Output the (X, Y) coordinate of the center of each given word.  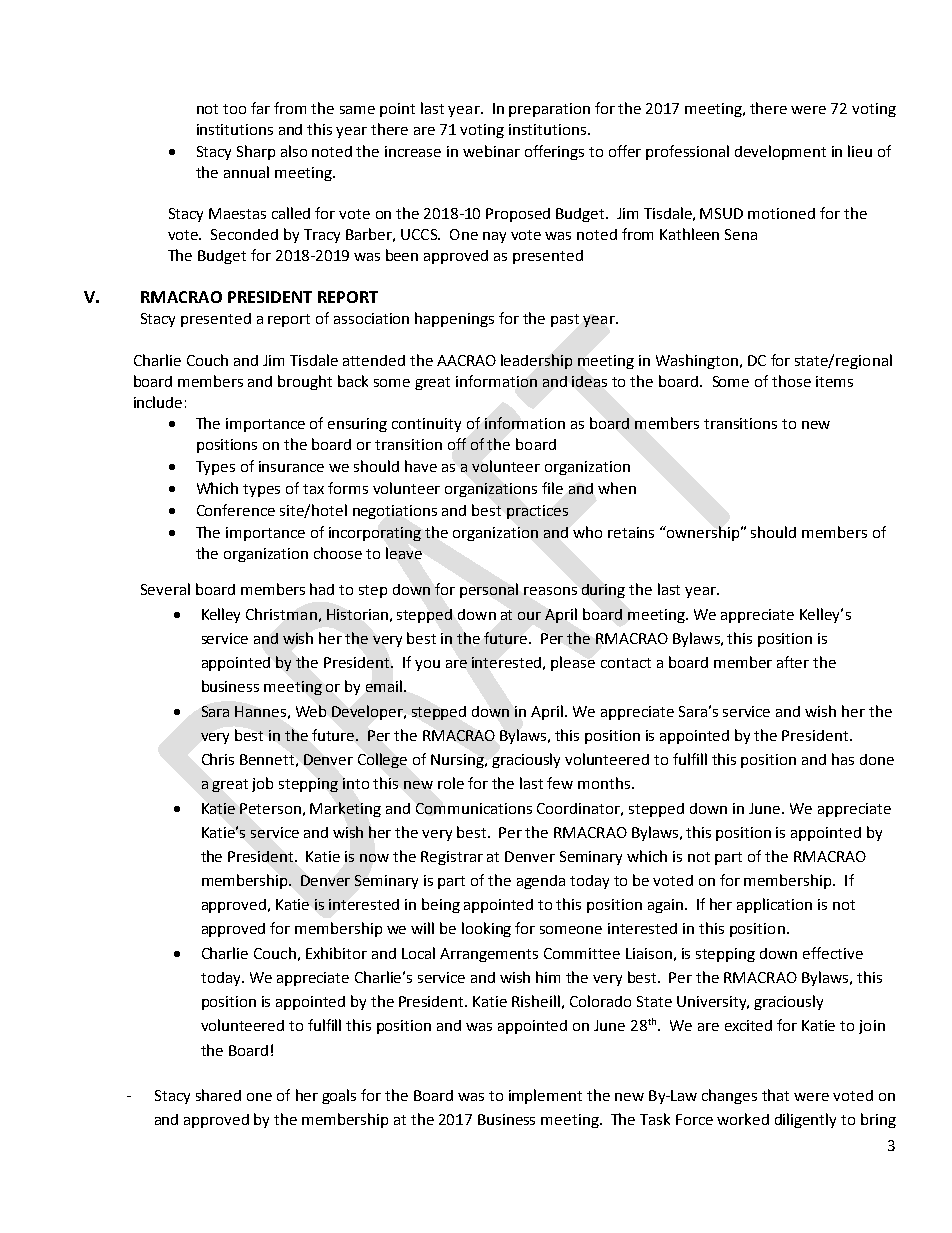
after (793, 662)
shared (218, 1095)
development (780, 152)
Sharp (256, 152)
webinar (491, 151)
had (322, 589)
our (529, 616)
